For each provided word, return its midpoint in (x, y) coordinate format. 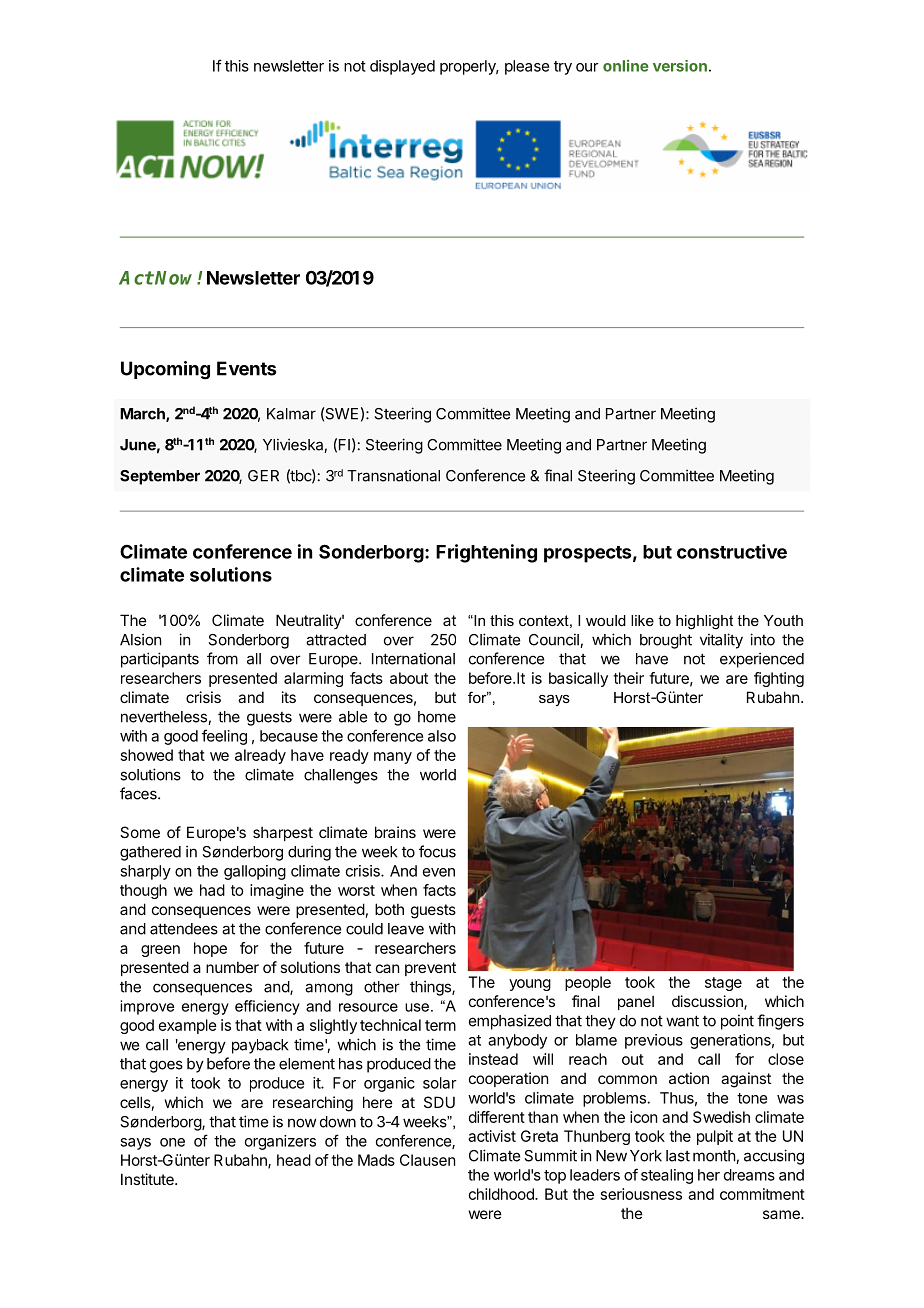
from (222, 658)
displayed (402, 67)
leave (406, 929)
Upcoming (165, 370)
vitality (721, 641)
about (409, 678)
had (212, 890)
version (680, 66)
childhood (502, 1194)
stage (723, 984)
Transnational (393, 475)
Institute (148, 1179)
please (527, 67)
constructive (732, 551)
